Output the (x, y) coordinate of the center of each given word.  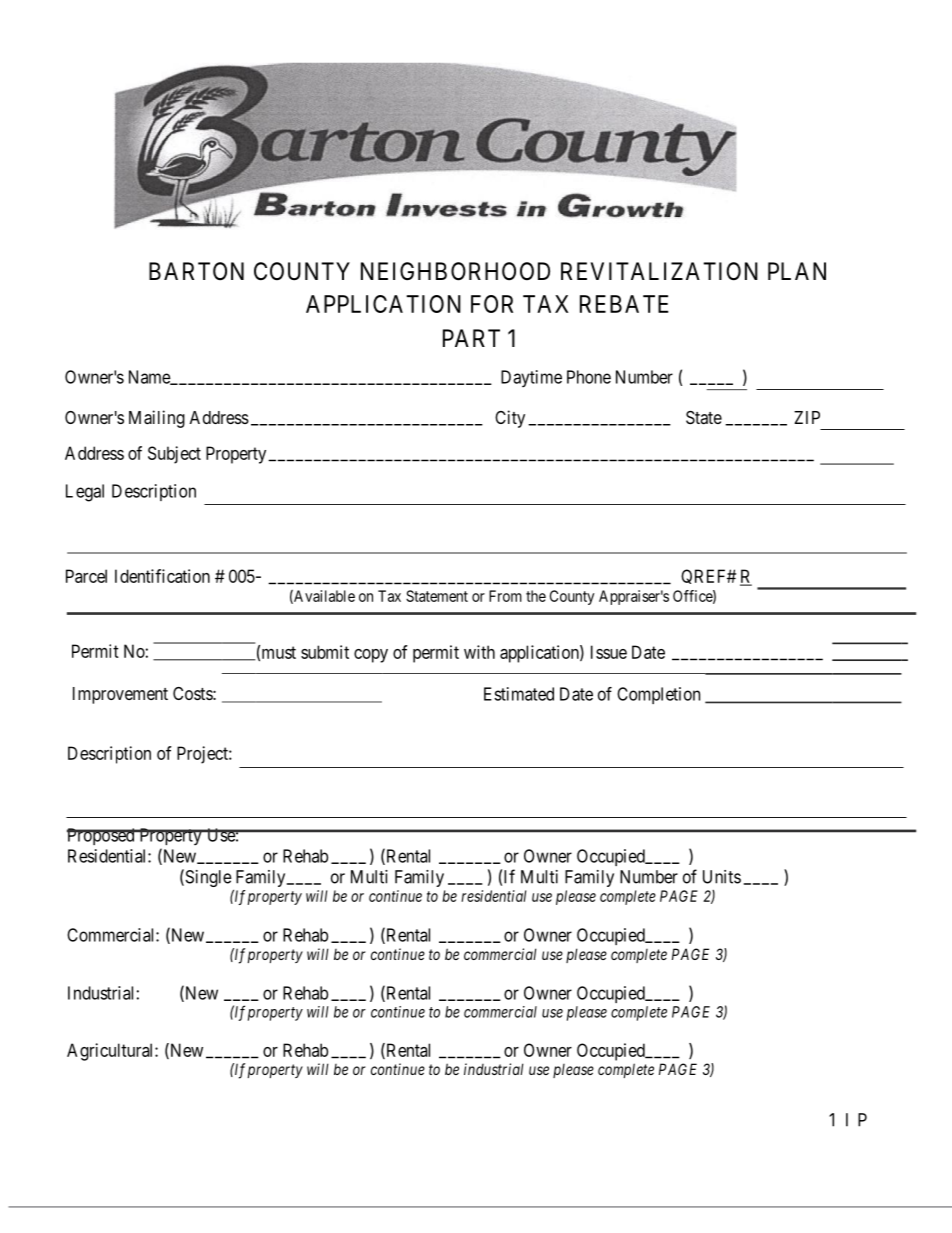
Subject (174, 455)
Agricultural (111, 1052)
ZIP (807, 417)
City (510, 419)
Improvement (120, 695)
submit (325, 652)
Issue (609, 652)
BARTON (196, 271)
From (505, 596)
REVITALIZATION (659, 271)
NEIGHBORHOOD (455, 271)
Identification (162, 576)
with (479, 652)
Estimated (519, 694)
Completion (658, 695)
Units (722, 877)
